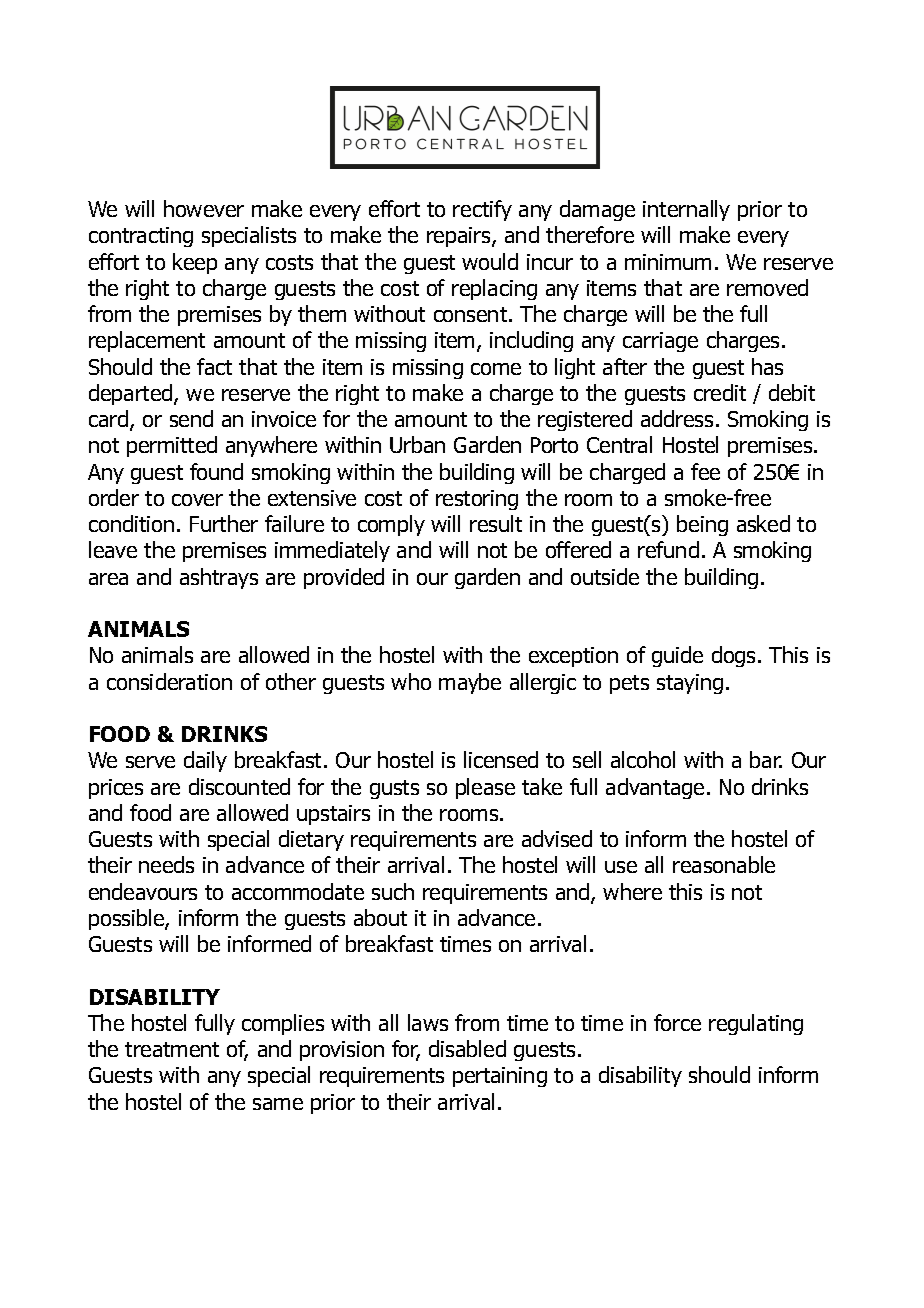 This image has height=1308, width=924. Describe the element at coordinates (677, 1022) in the image. I see `force` at that location.
